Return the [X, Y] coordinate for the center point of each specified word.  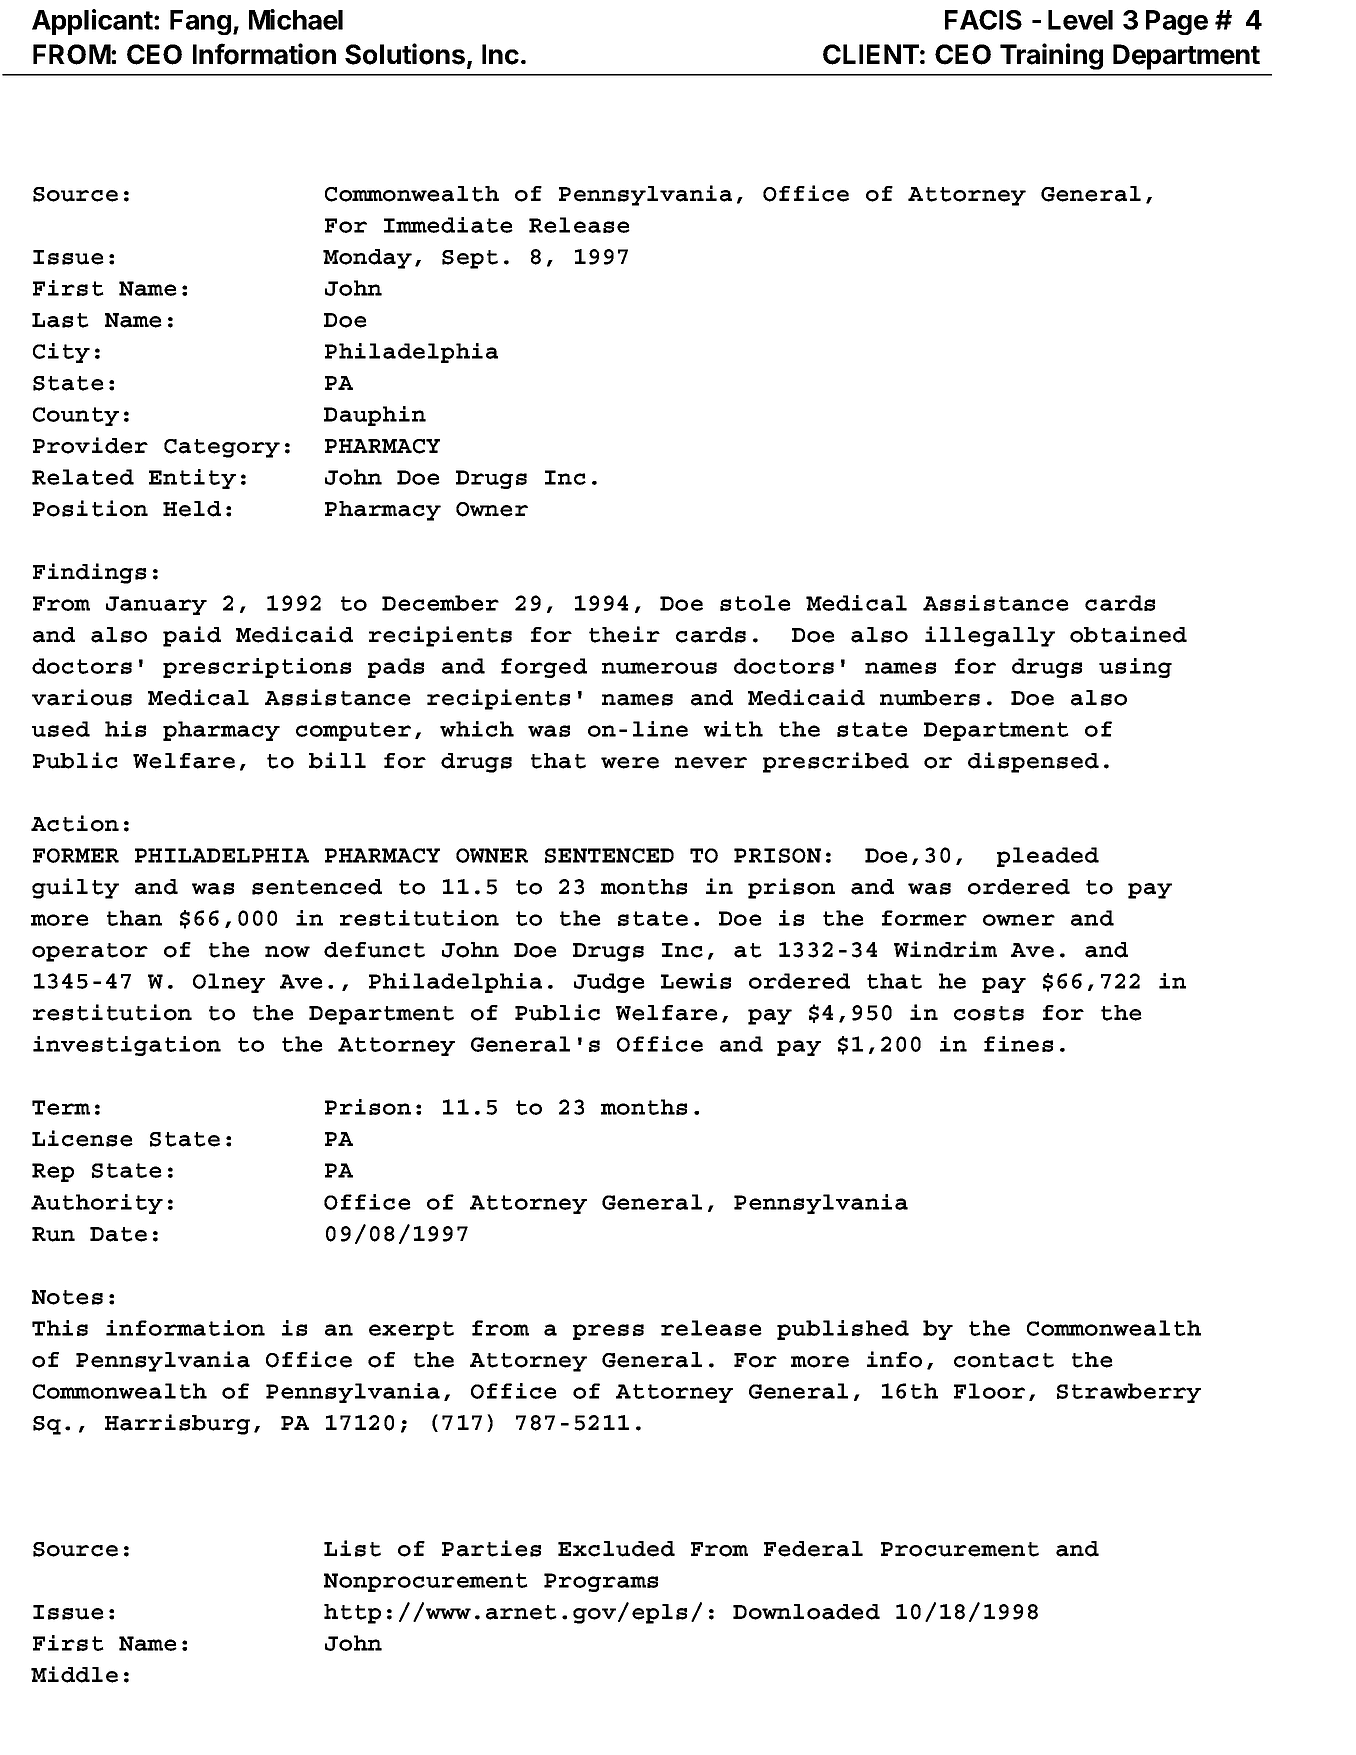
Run [53, 1234]
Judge [609, 983]
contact [1004, 1360]
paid [192, 636]
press [608, 1332]
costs [989, 1013]
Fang [200, 22]
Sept [470, 259]
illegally [990, 636]
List [352, 1548]
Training [1051, 56]
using [1135, 668]
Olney [229, 983]
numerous [659, 668]
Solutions [405, 54]
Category [222, 448]
